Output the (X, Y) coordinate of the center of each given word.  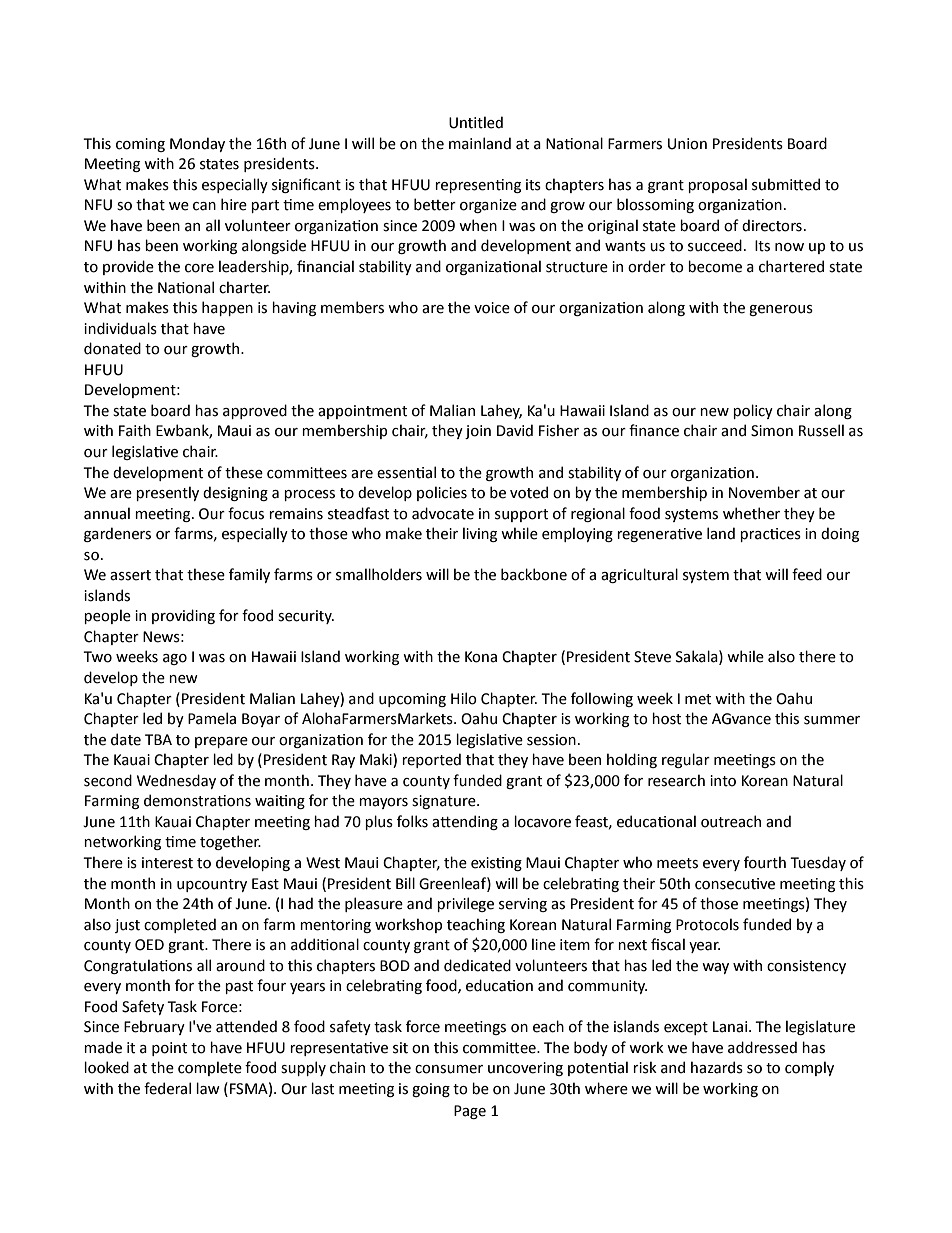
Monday (197, 144)
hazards (717, 1067)
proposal (717, 185)
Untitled (476, 122)
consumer (449, 1069)
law (208, 1088)
